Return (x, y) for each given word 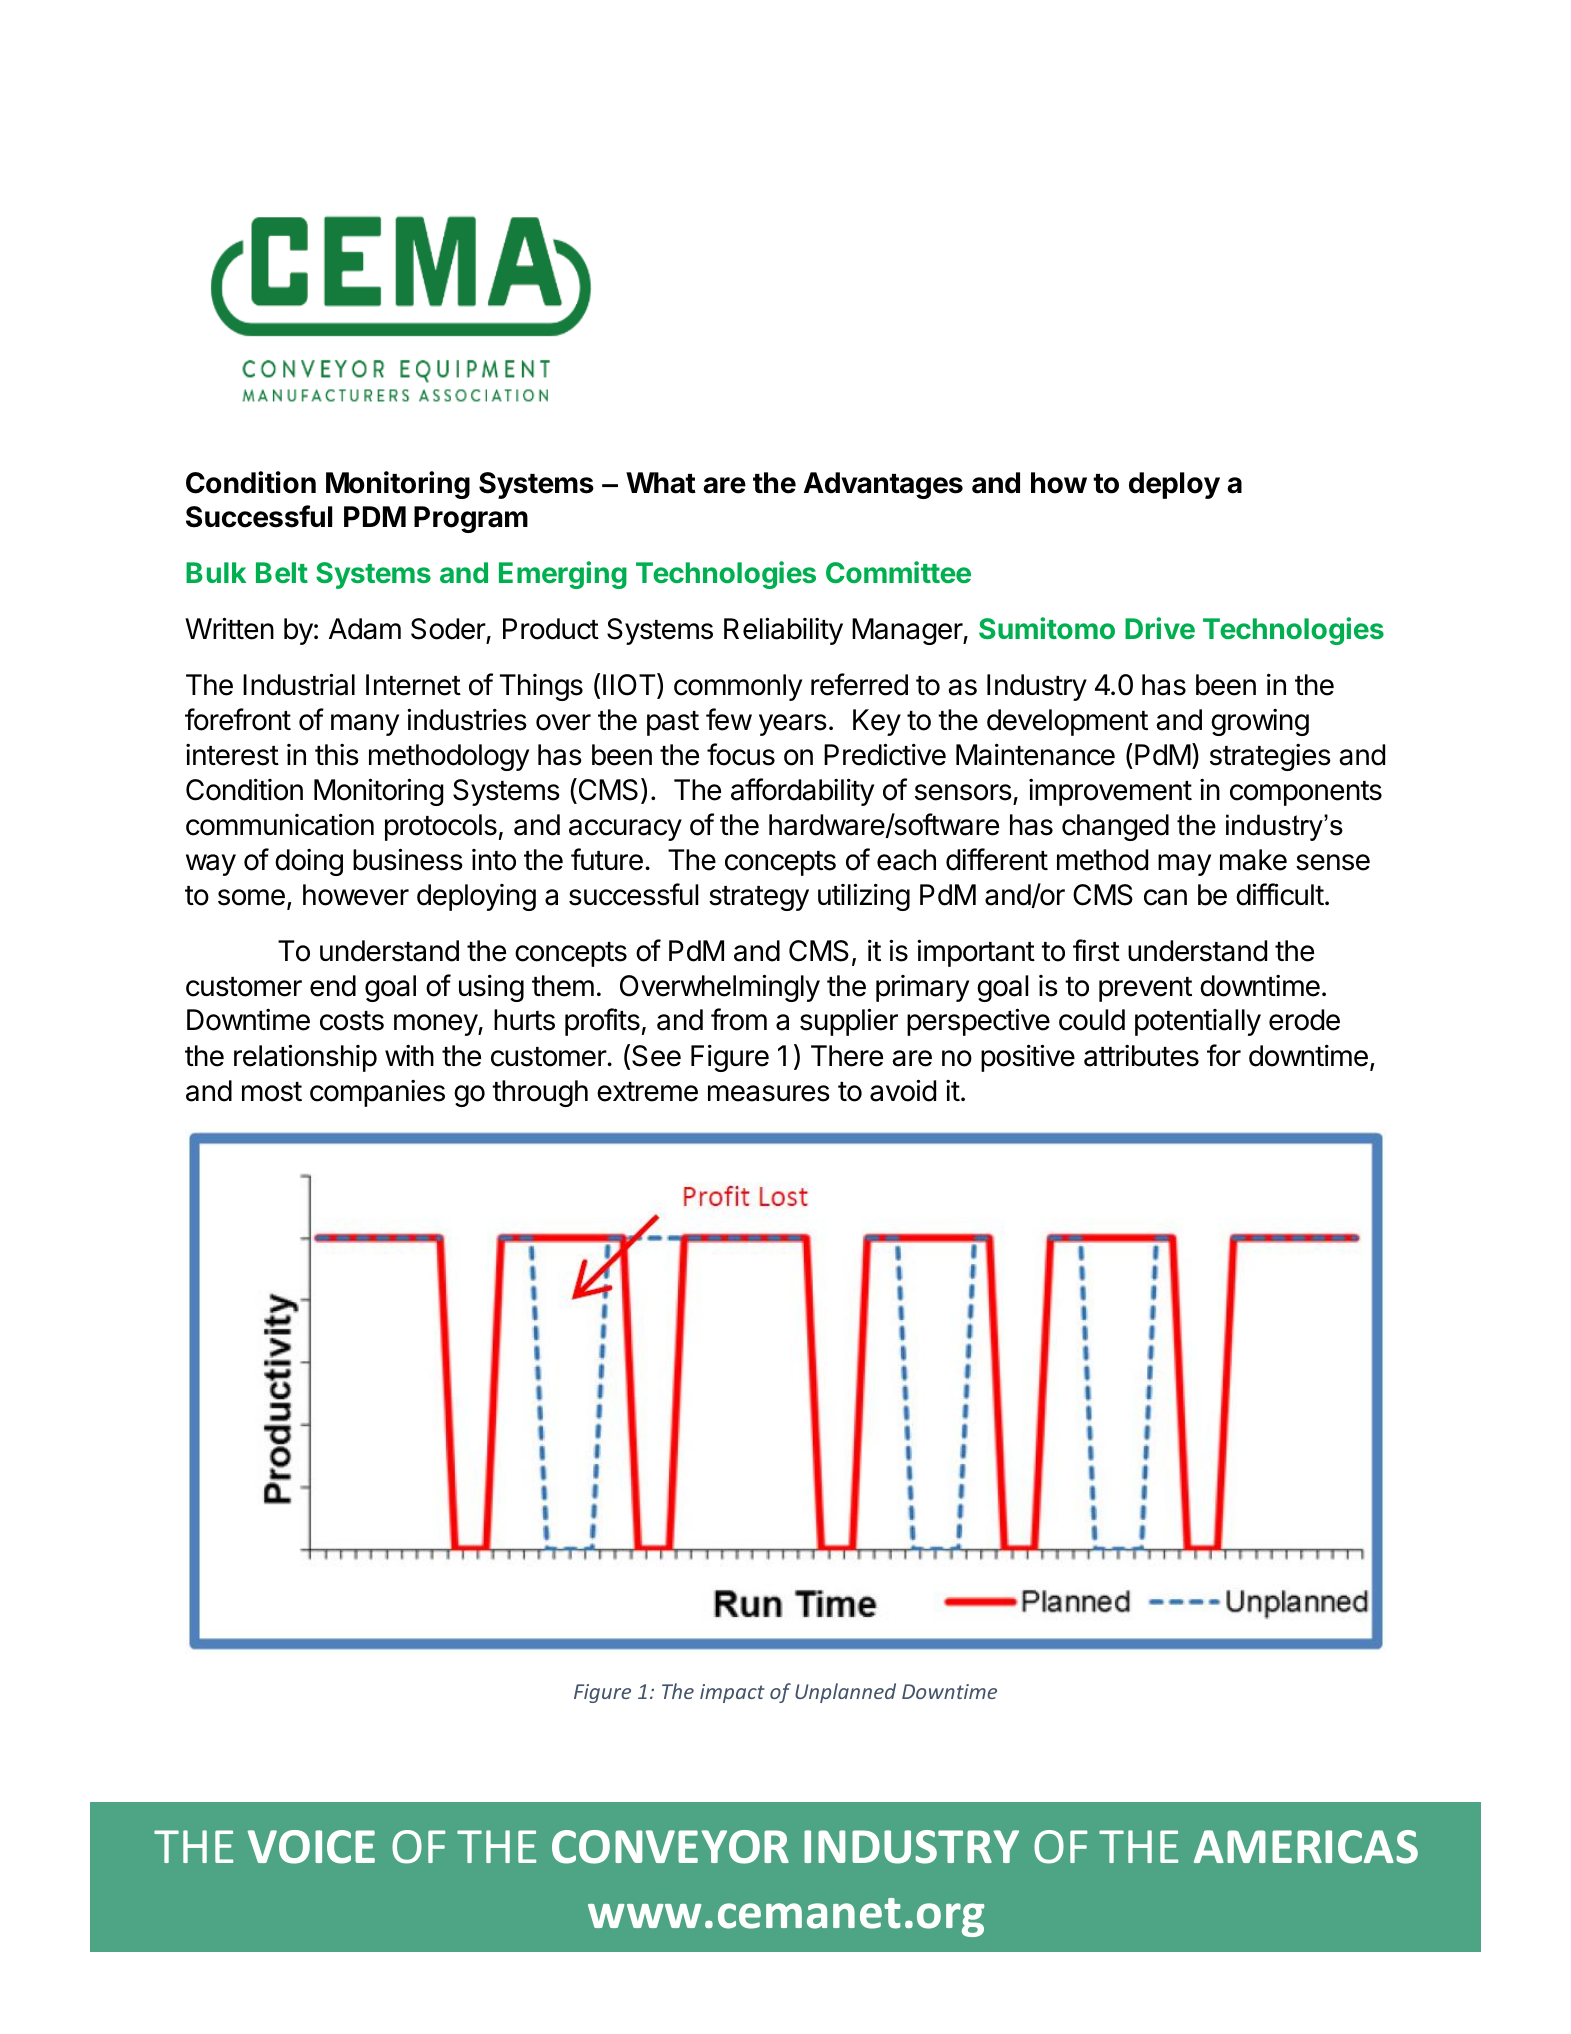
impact (732, 1693)
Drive (1160, 628)
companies (377, 1093)
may (1184, 865)
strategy (759, 898)
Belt (282, 572)
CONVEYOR (670, 1847)
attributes (1141, 1056)
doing (309, 862)
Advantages (883, 485)
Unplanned (845, 1693)
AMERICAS (1306, 1847)
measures (769, 1093)
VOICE (311, 1847)
